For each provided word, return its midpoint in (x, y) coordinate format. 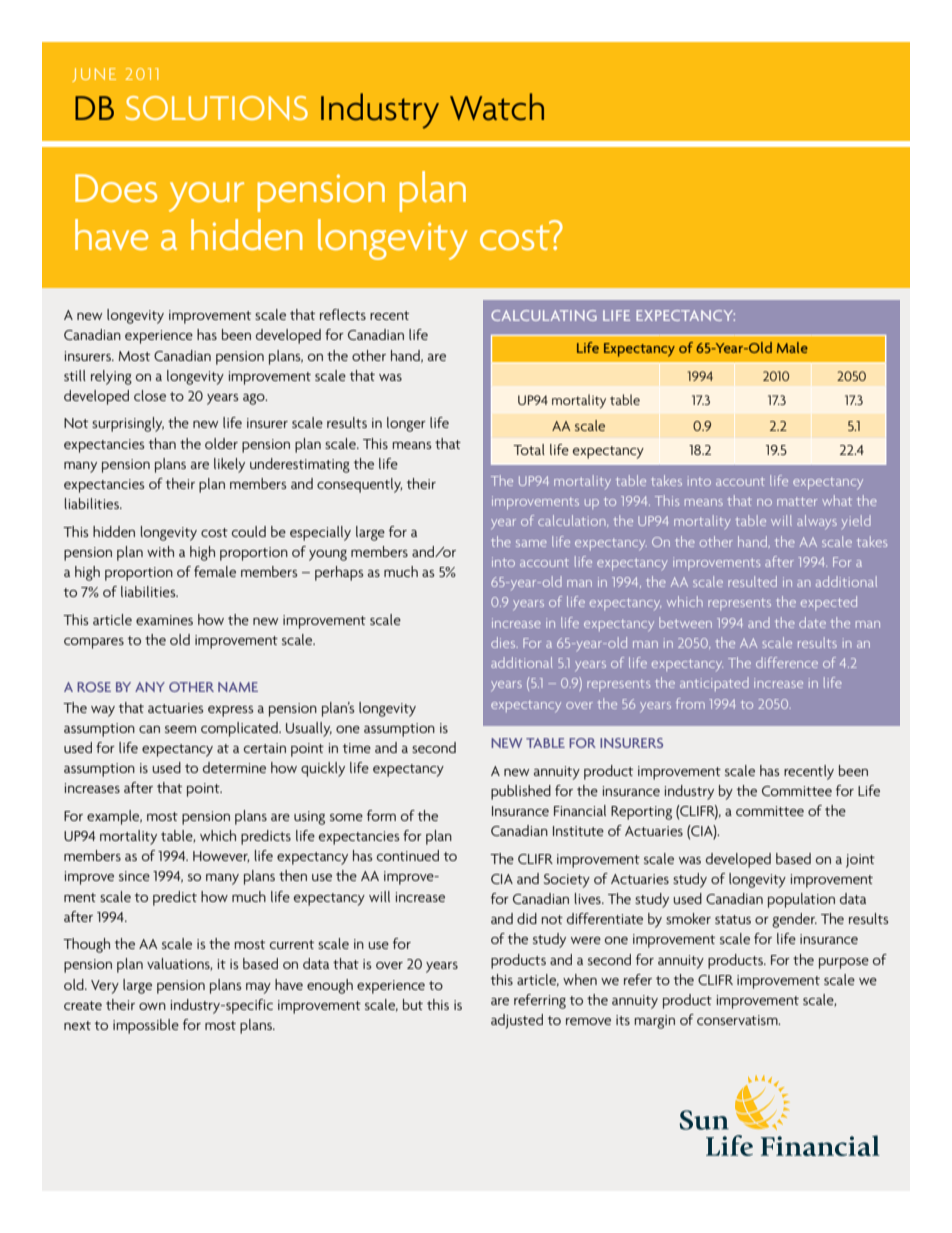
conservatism (738, 1020)
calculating (544, 315)
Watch (497, 107)
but (413, 1004)
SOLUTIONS (216, 108)
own (152, 1006)
